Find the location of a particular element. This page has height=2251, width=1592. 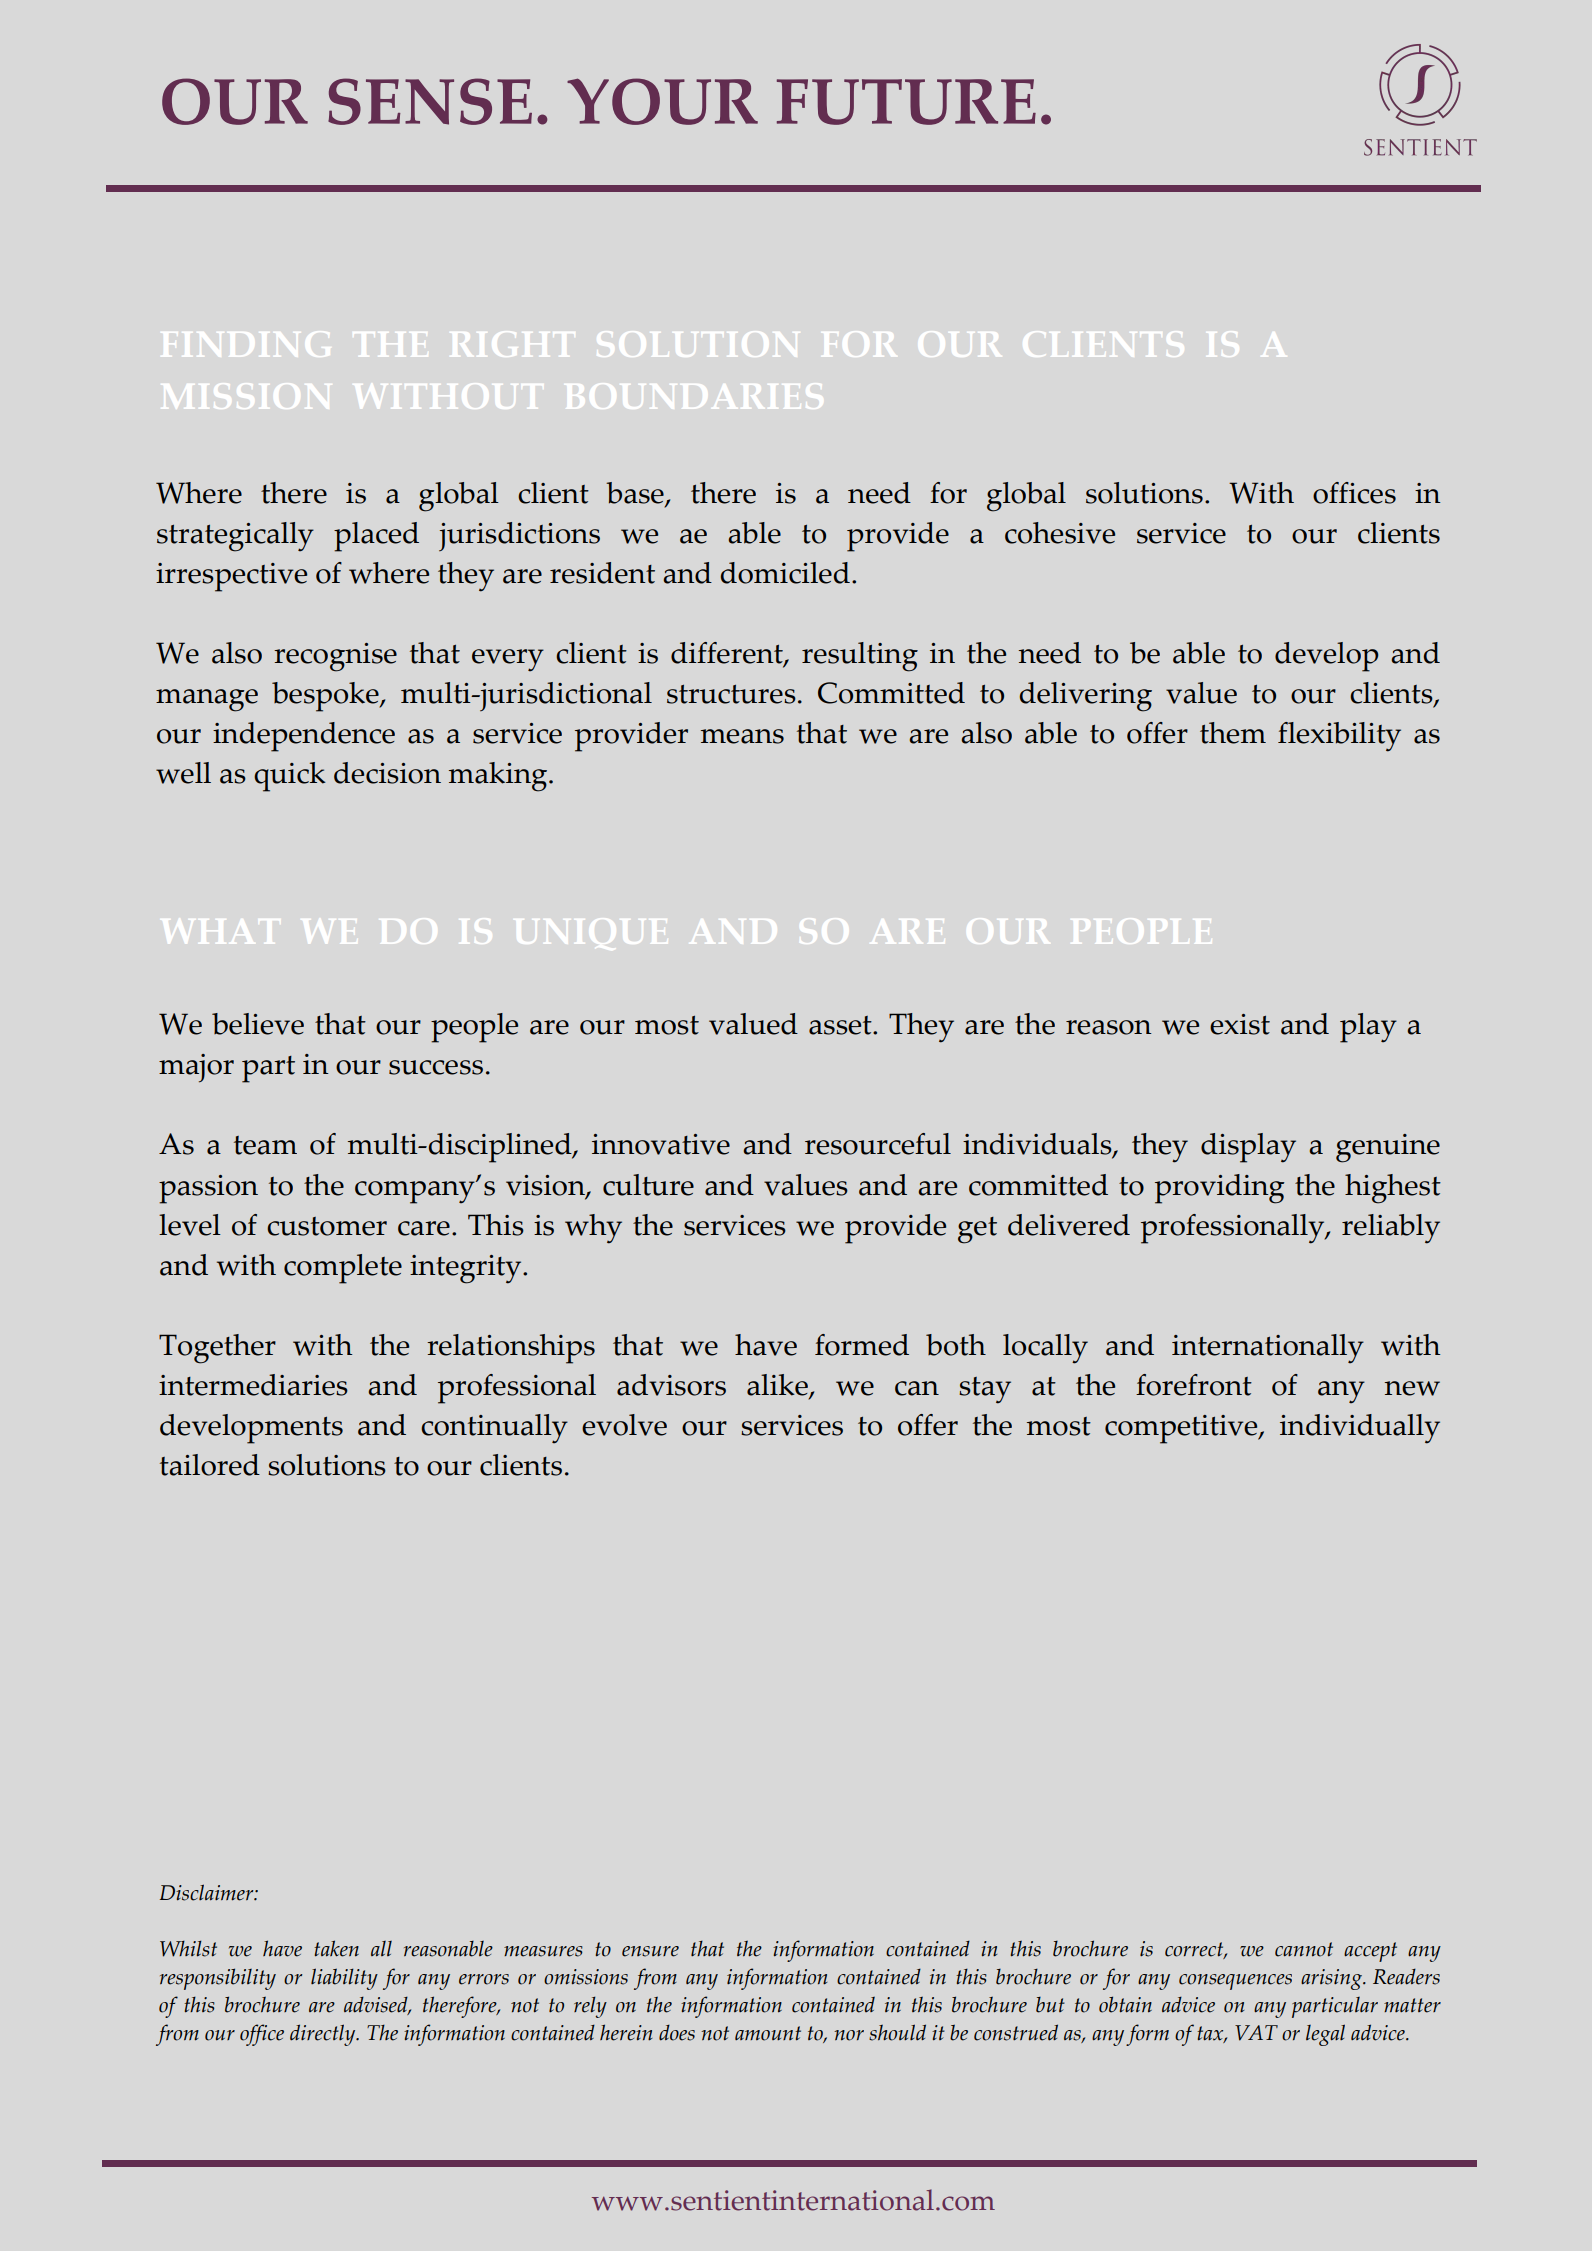

cohesive is located at coordinates (1060, 533).
